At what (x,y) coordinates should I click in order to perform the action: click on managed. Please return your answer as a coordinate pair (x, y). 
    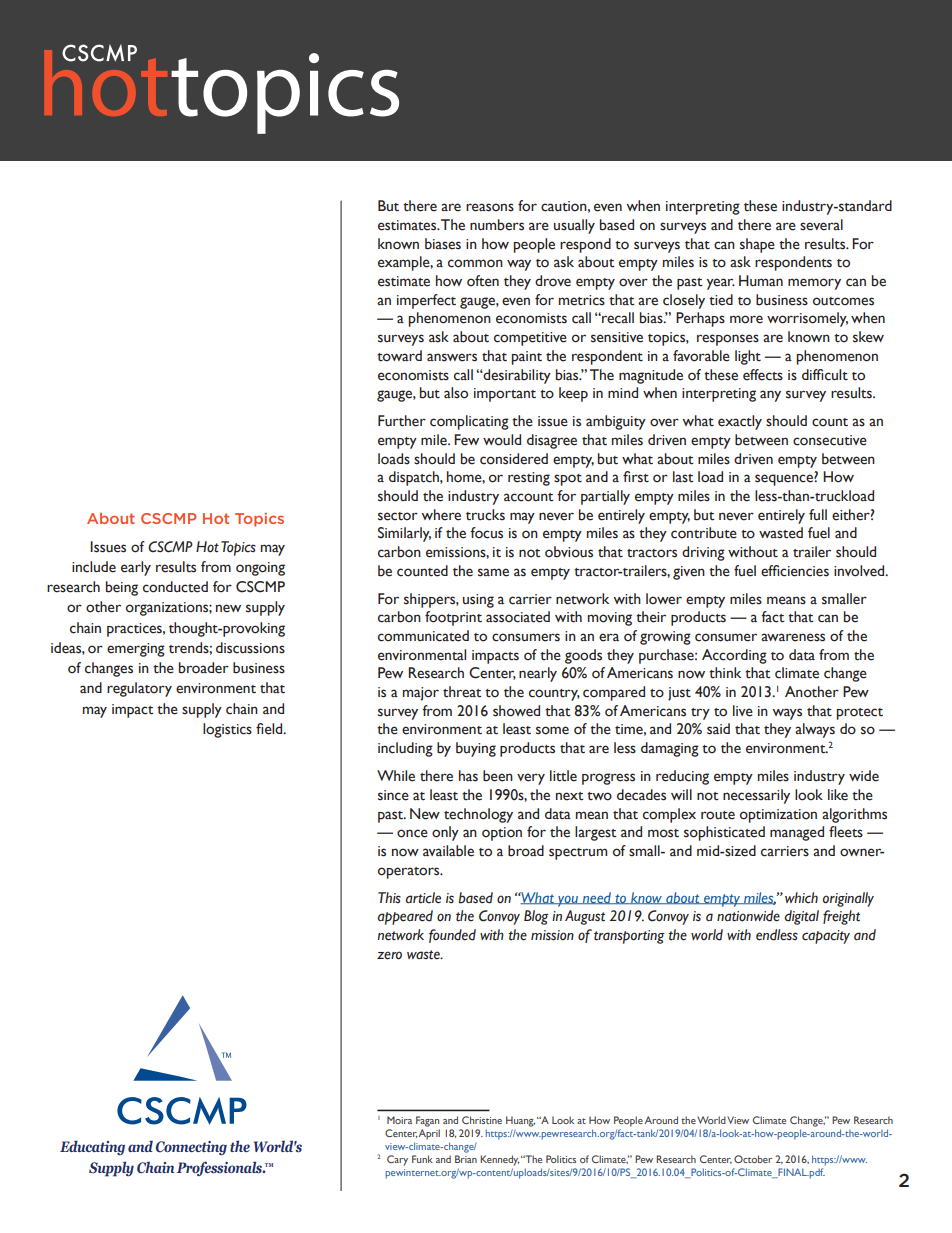
    Looking at the image, I should click on (797, 833).
